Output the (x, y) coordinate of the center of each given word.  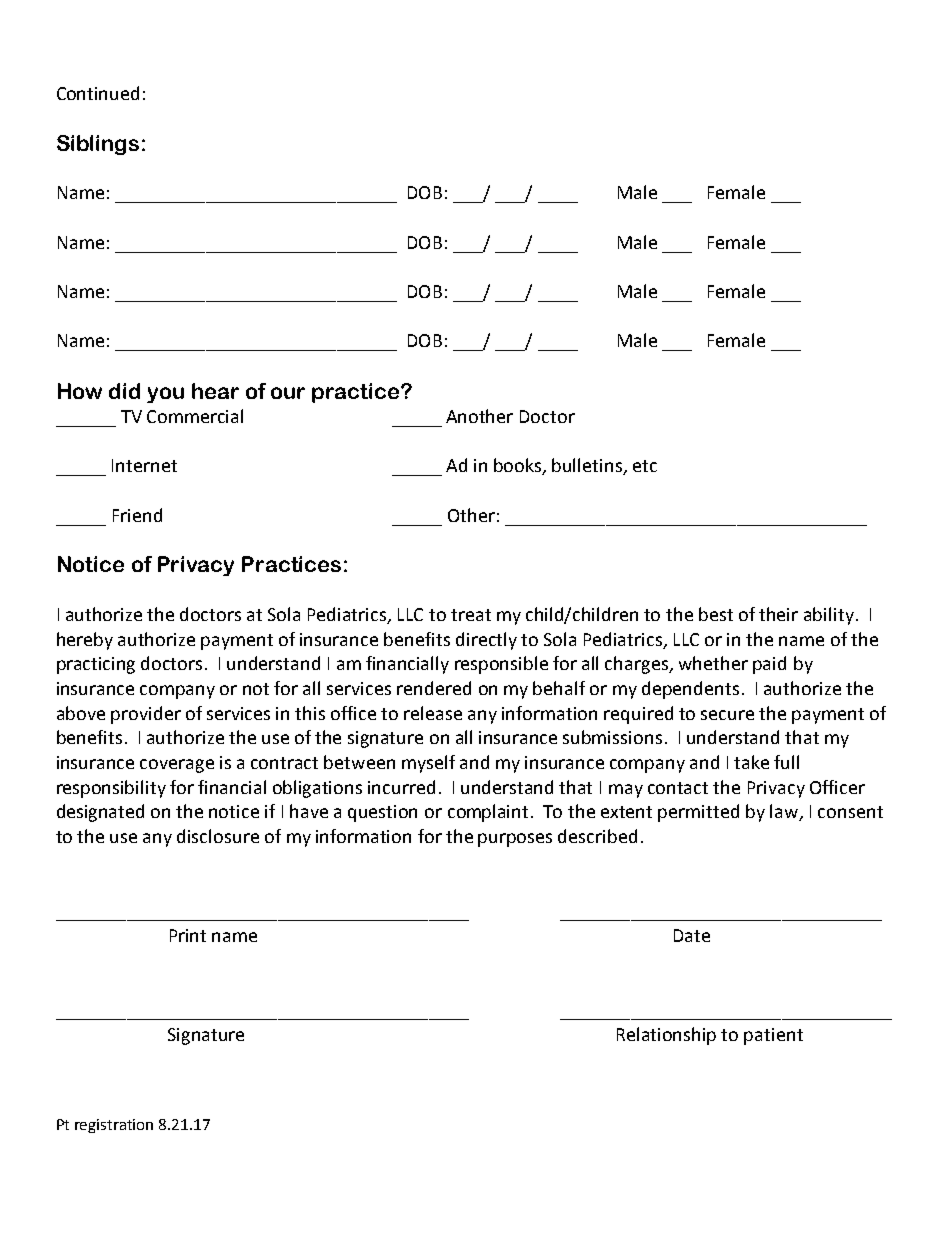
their (778, 614)
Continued (98, 93)
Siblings (98, 145)
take (751, 762)
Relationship (666, 1036)
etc (645, 466)
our (288, 393)
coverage (177, 766)
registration (114, 1126)
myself (428, 764)
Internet (144, 465)
